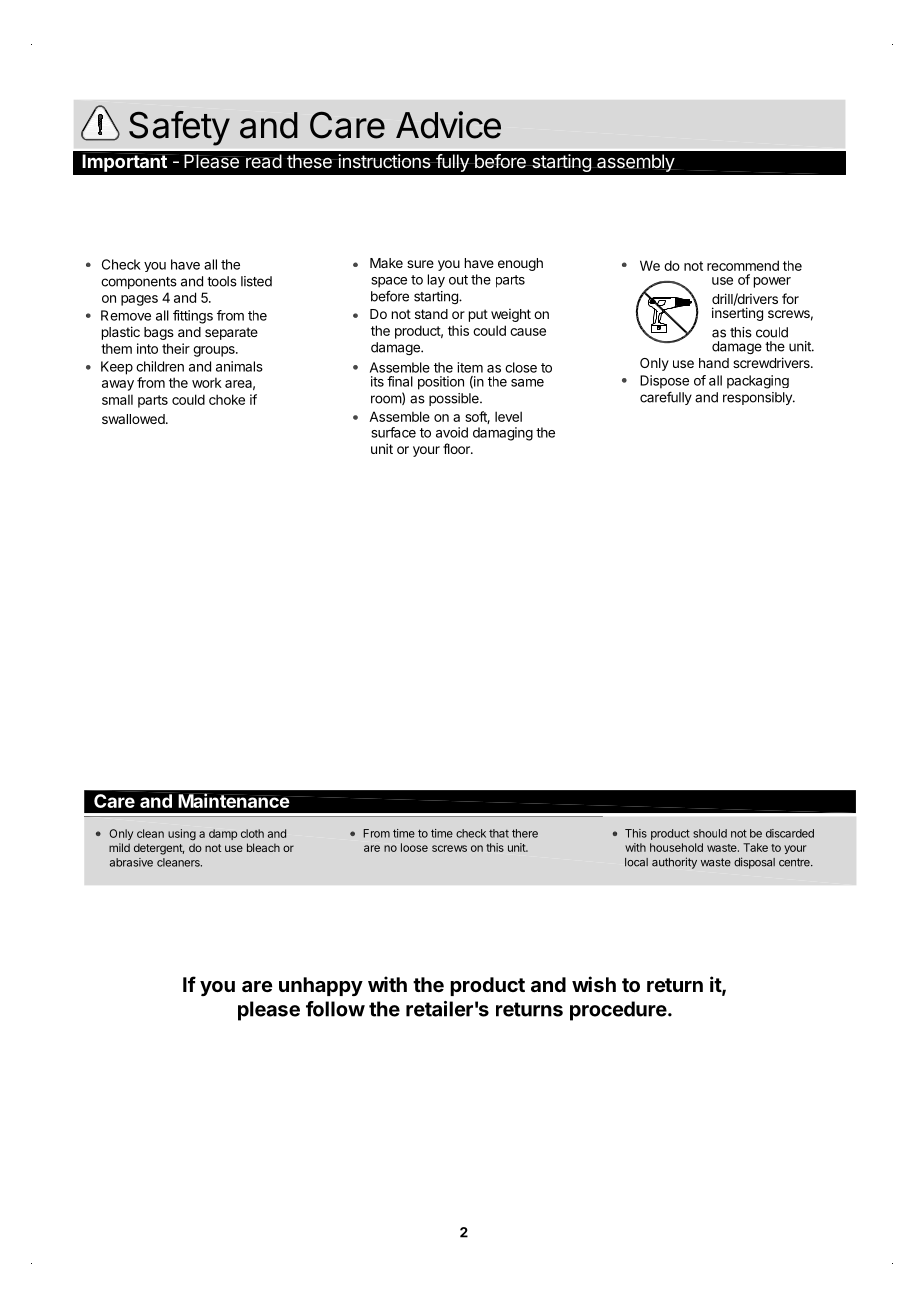 The width and height of the screenshot is (924, 1308). I want to click on recommend, so click(743, 265).
